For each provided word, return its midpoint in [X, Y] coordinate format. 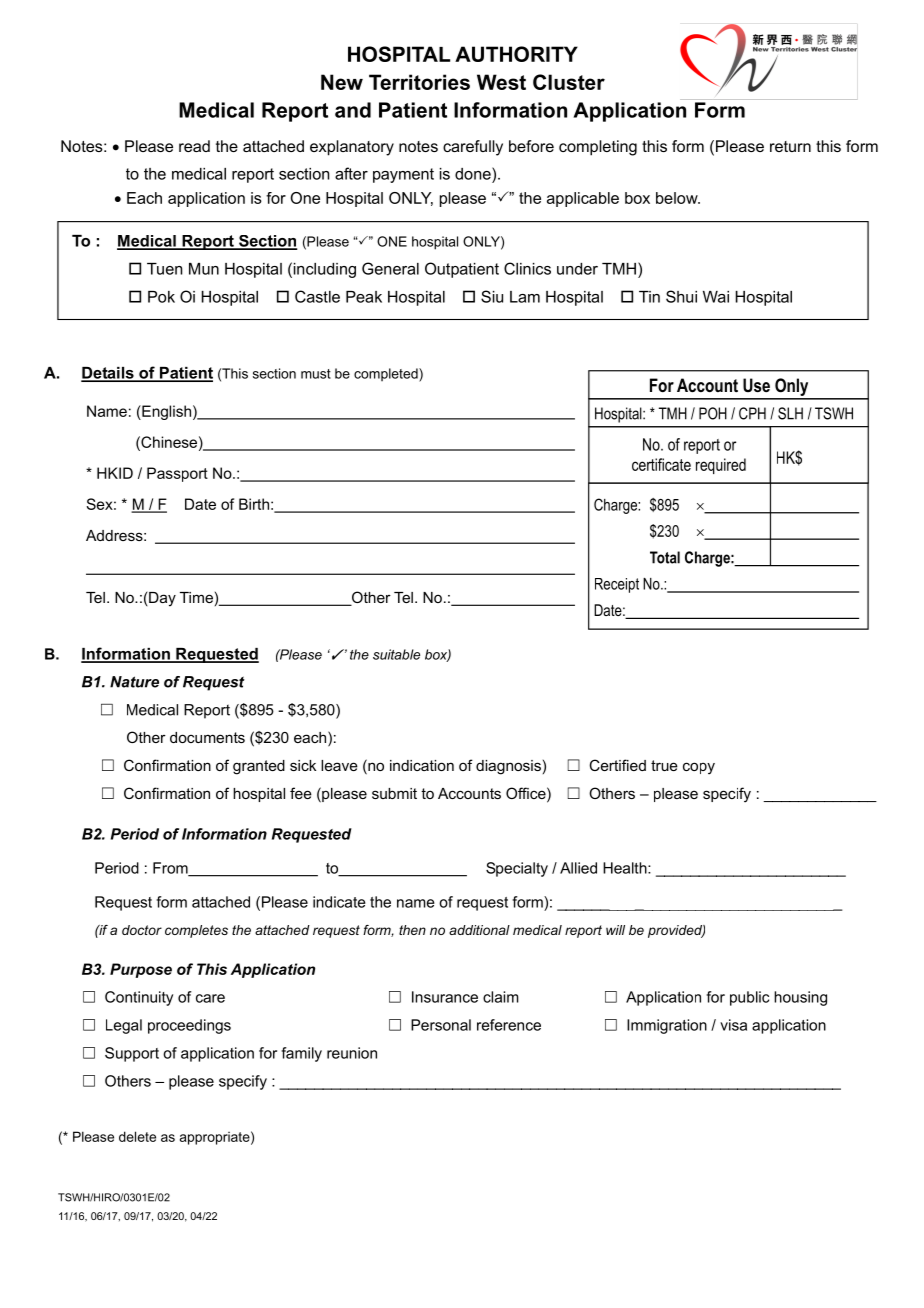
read [194, 146]
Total [665, 557]
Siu [492, 296]
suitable [396, 654]
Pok [161, 297]
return [790, 146]
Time [196, 597]
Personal [441, 1025]
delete [137, 1136]
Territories [419, 82]
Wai [716, 297]
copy [699, 768]
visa [733, 1025]
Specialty [517, 869]
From [171, 869]
